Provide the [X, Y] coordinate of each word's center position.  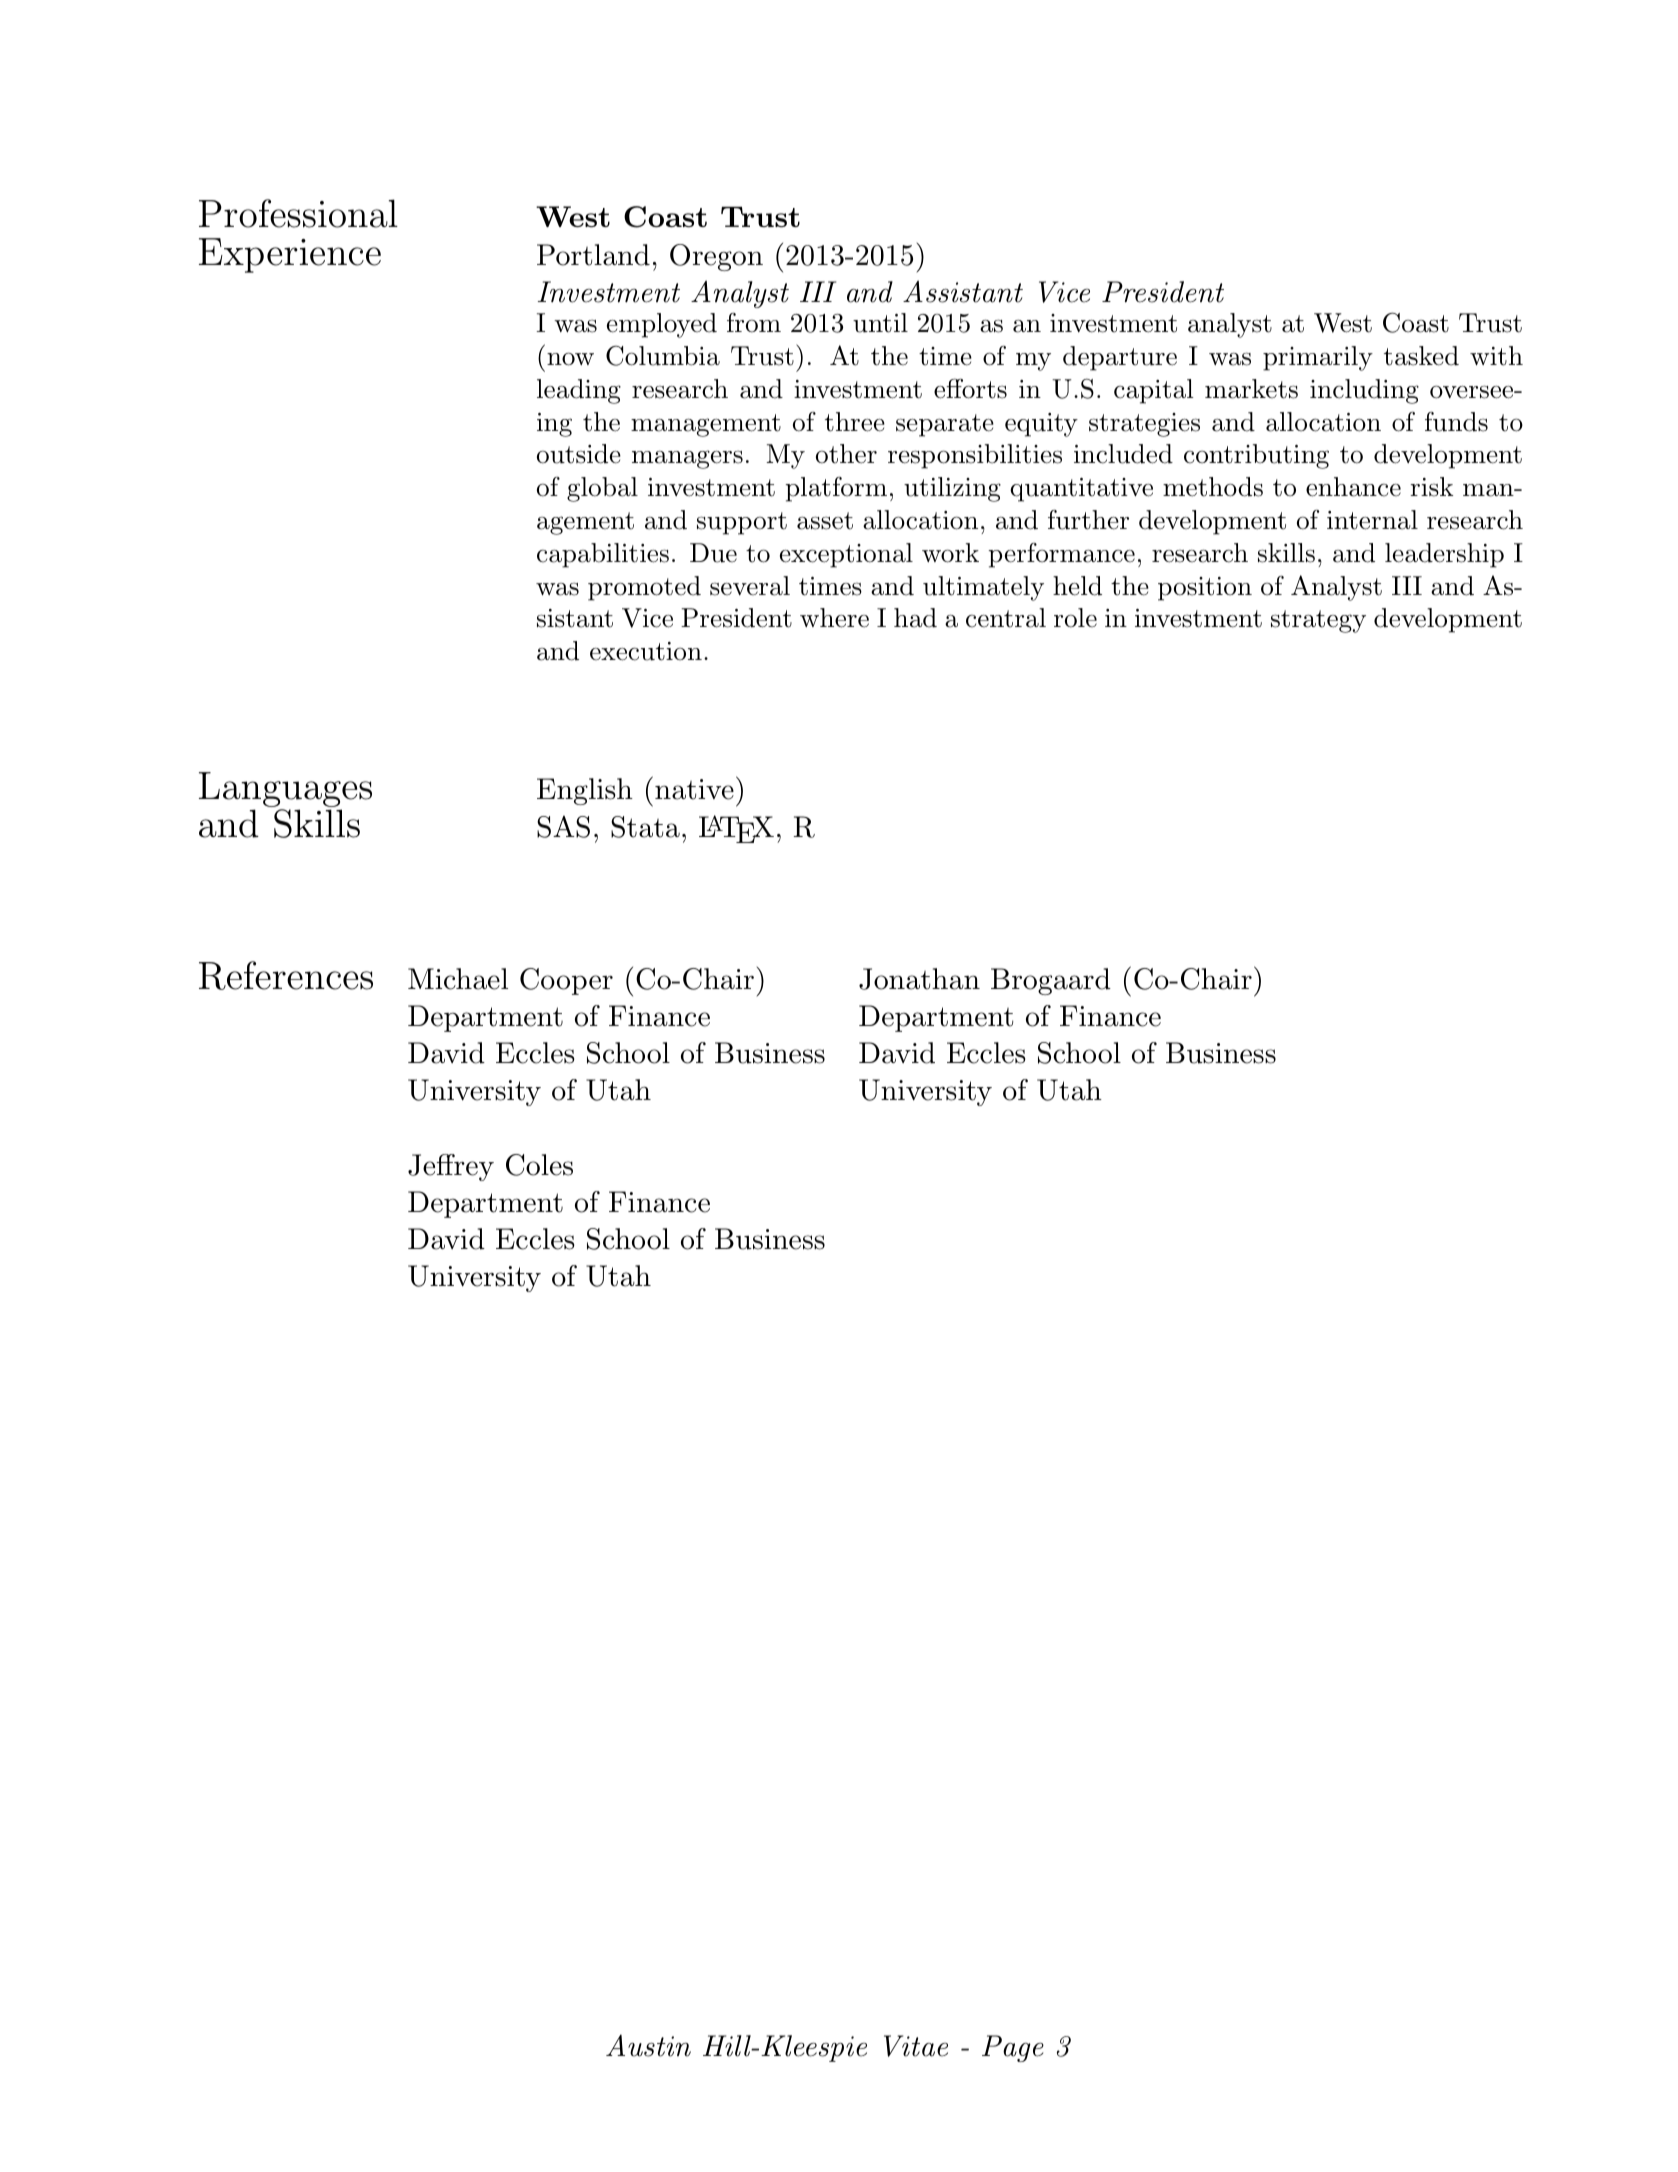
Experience [290, 255]
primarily [1318, 358]
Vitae [916, 2046]
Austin [648, 2045]
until [880, 323]
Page [1013, 2048]
